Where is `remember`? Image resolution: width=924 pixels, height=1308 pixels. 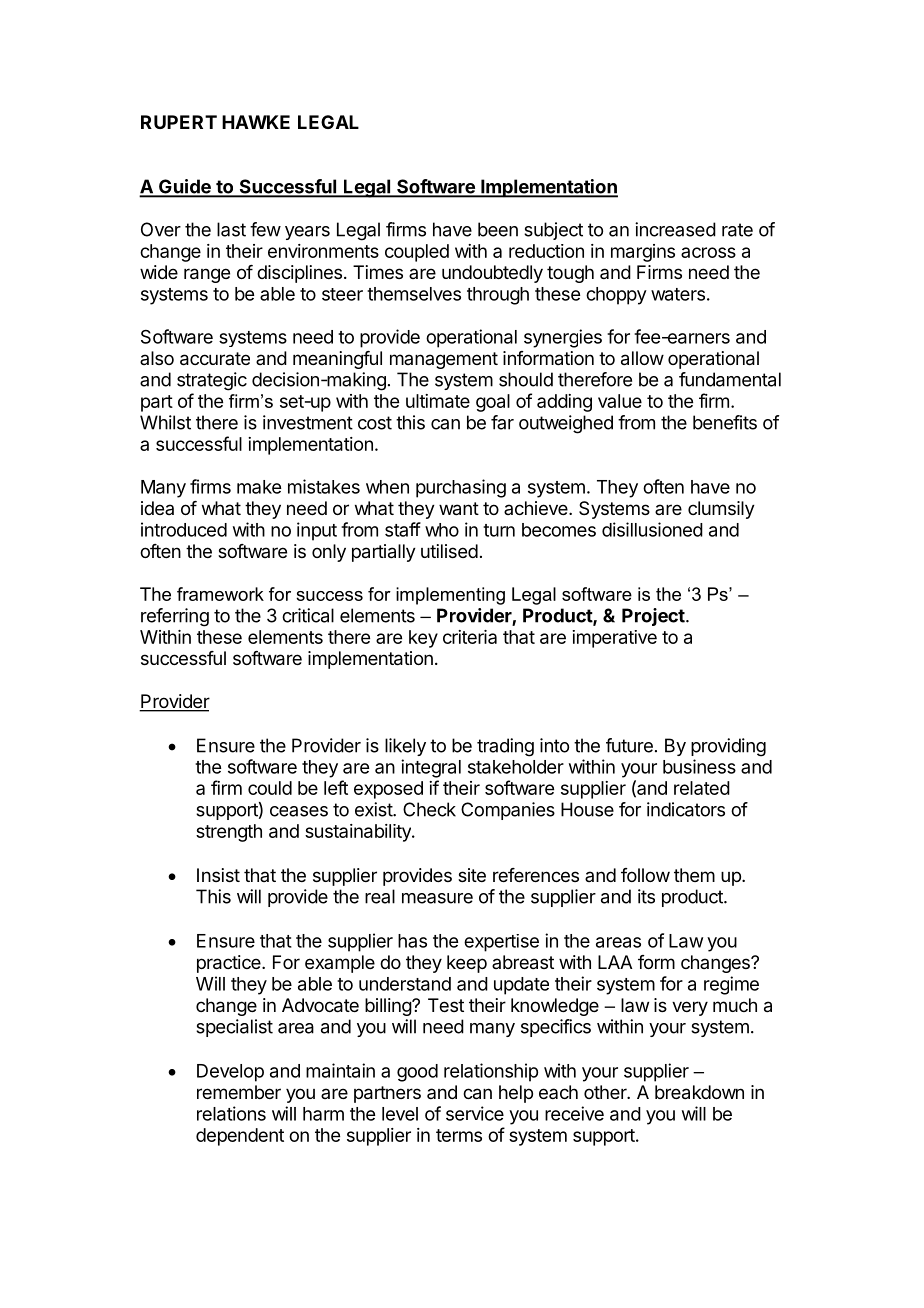
remember is located at coordinates (239, 1092).
